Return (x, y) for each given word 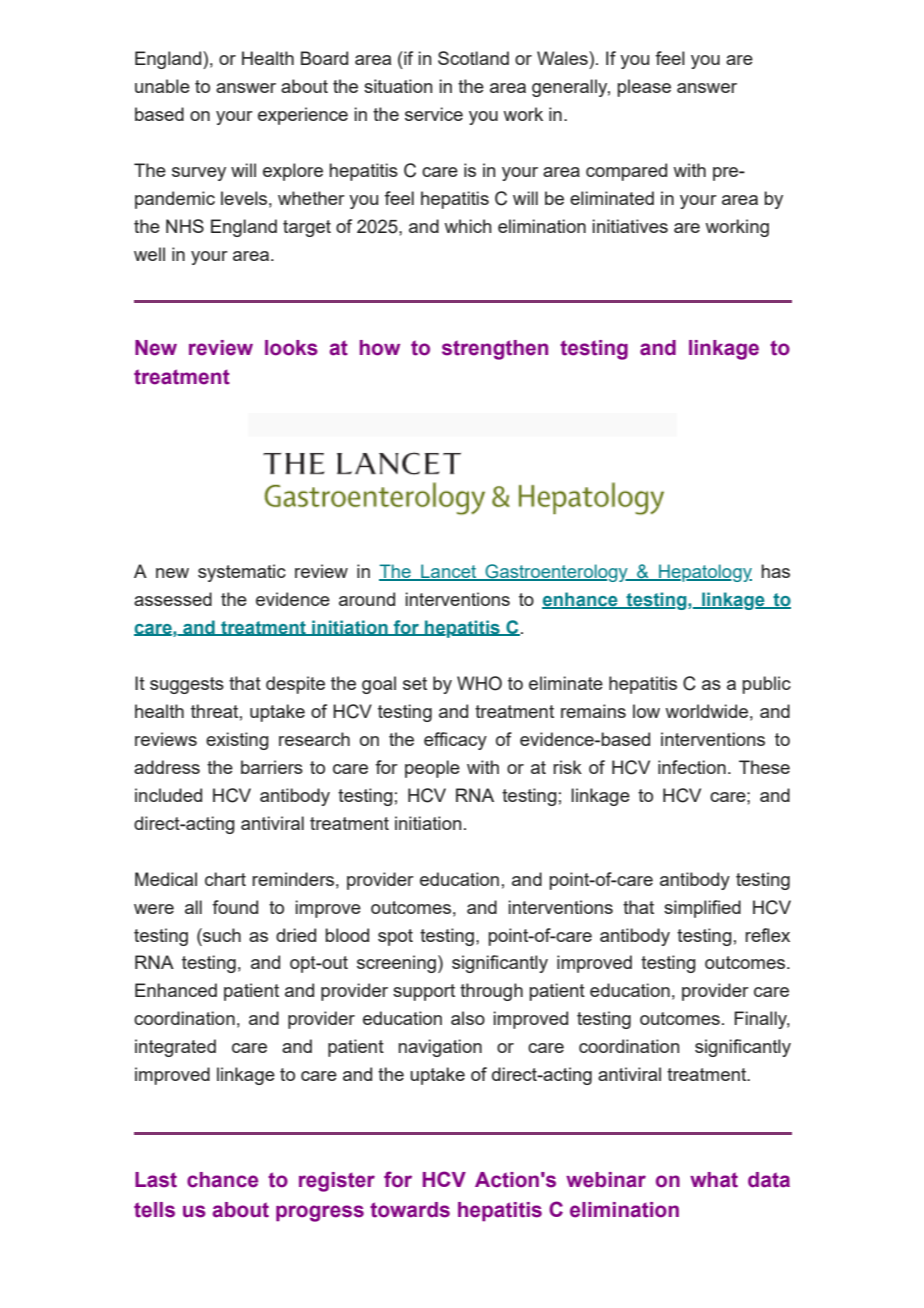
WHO (479, 683)
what (714, 1180)
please (644, 88)
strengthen (495, 350)
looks (291, 348)
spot (395, 937)
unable (162, 86)
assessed (173, 599)
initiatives (630, 226)
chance (222, 1180)
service (434, 114)
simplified (702, 909)
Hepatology (704, 573)
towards (410, 1210)
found (235, 907)
